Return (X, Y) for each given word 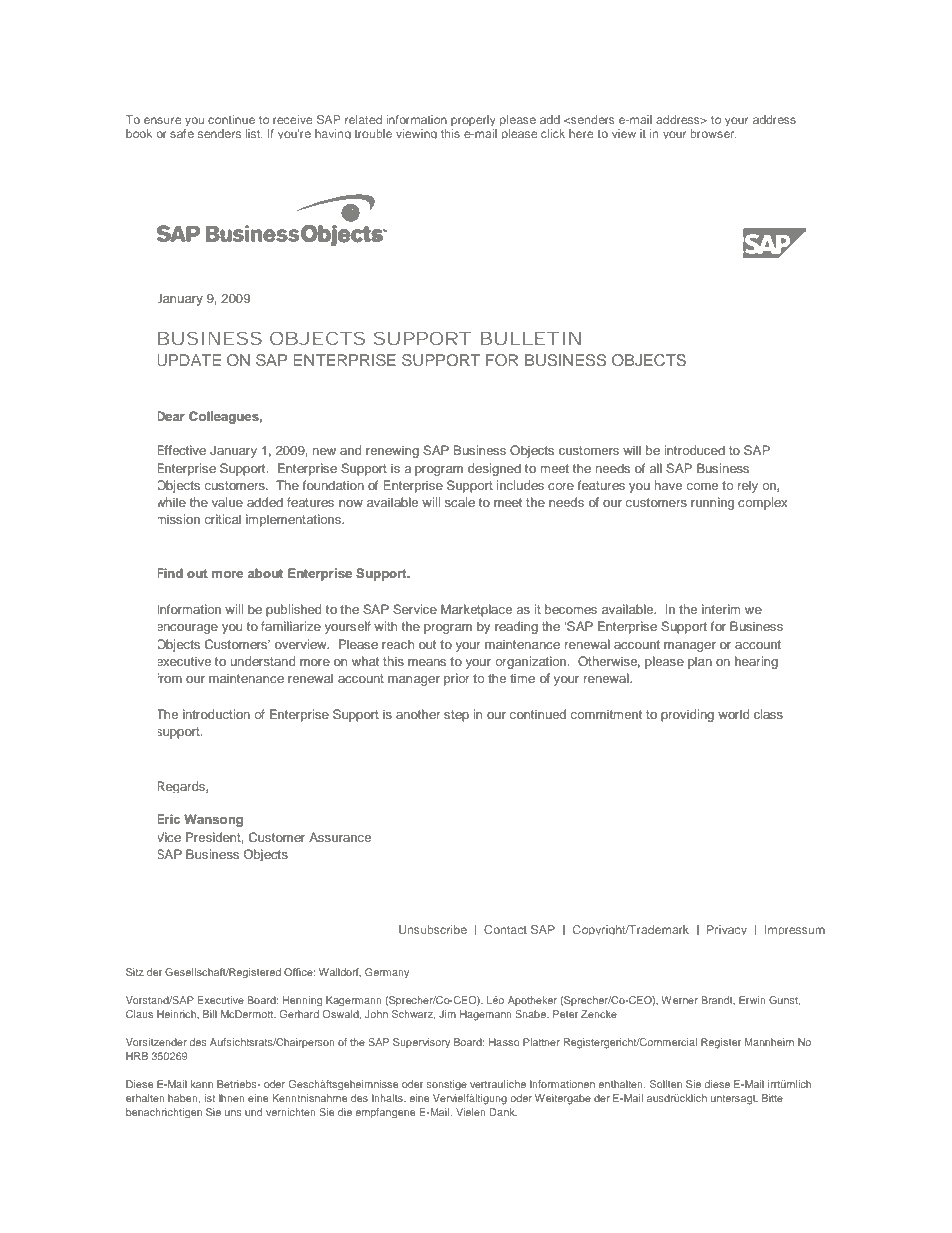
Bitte (772, 1098)
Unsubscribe (433, 929)
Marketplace (476, 610)
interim (721, 609)
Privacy (727, 930)
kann (202, 1084)
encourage (188, 629)
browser (713, 133)
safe (182, 133)
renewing (392, 451)
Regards (182, 787)
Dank (503, 1112)
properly (473, 120)
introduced (695, 450)
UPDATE (189, 360)
